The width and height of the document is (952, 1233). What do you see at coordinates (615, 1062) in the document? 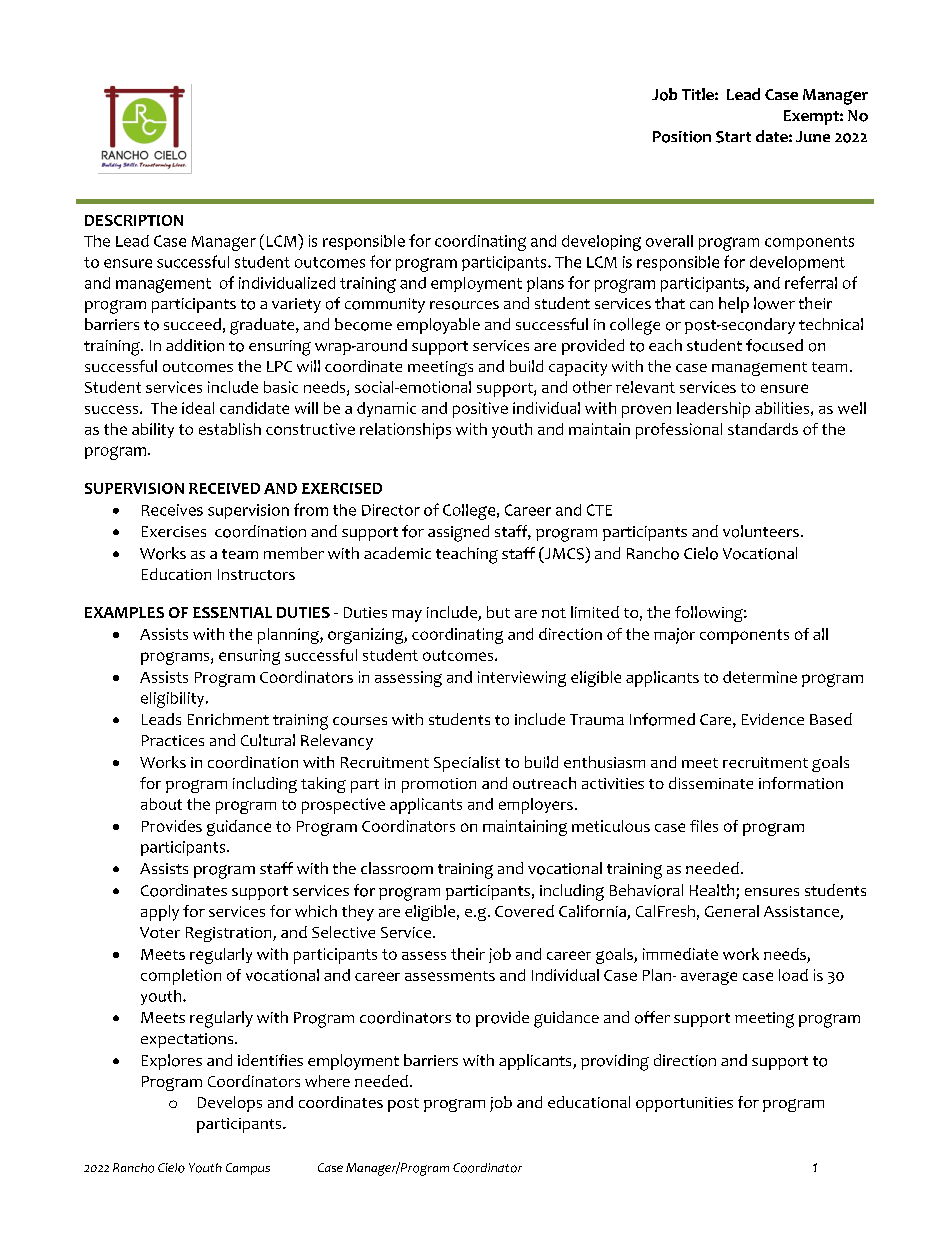
I see `providing` at bounding box center [615, 1062].
